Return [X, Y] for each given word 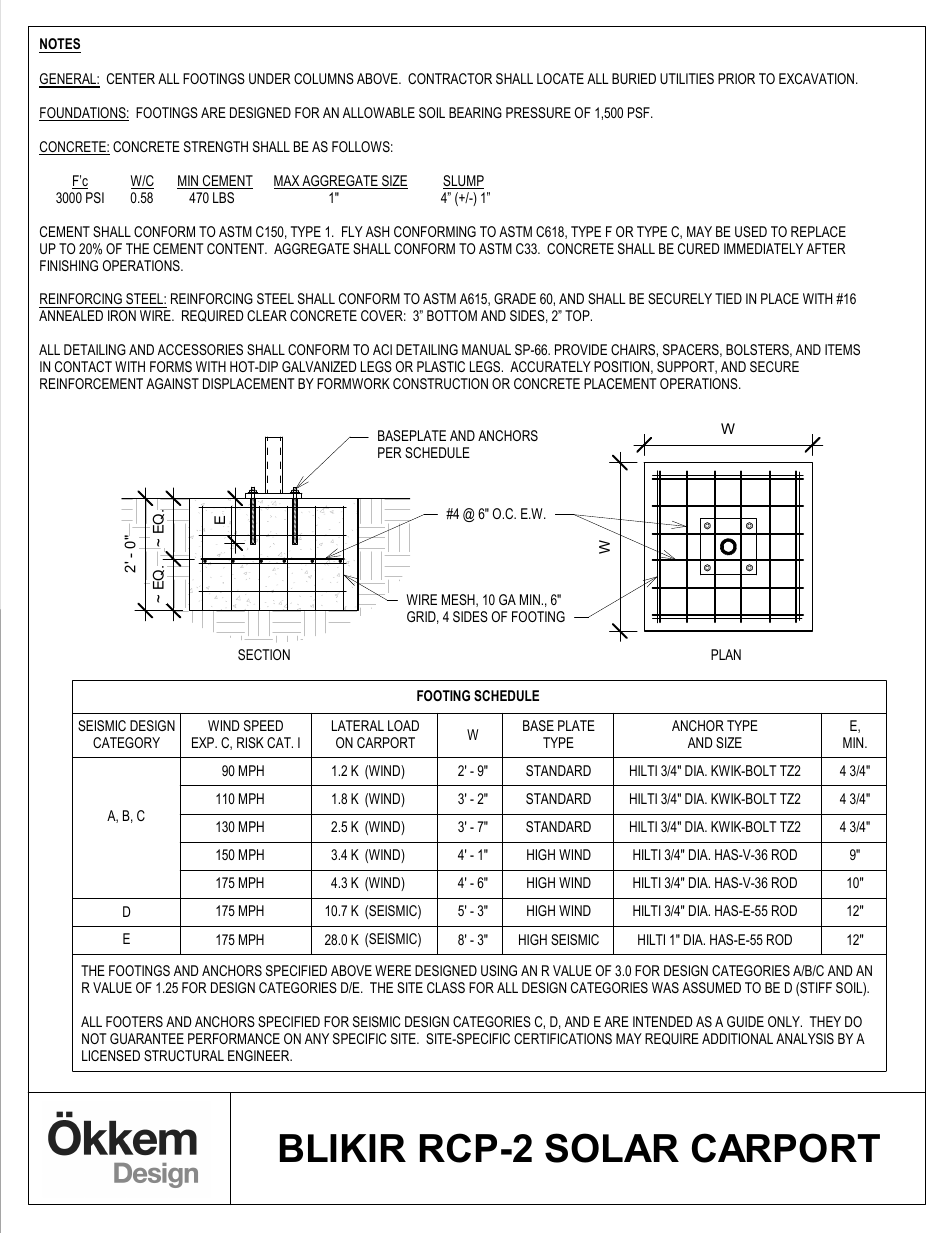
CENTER [131, 78]
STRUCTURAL [184, 1055]
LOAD [403, 725]
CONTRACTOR [450, 78]
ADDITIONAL [737, 1038]
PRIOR [736, 78]
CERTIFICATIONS [563, 1038]
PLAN [726, 654]
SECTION [264, 654]
